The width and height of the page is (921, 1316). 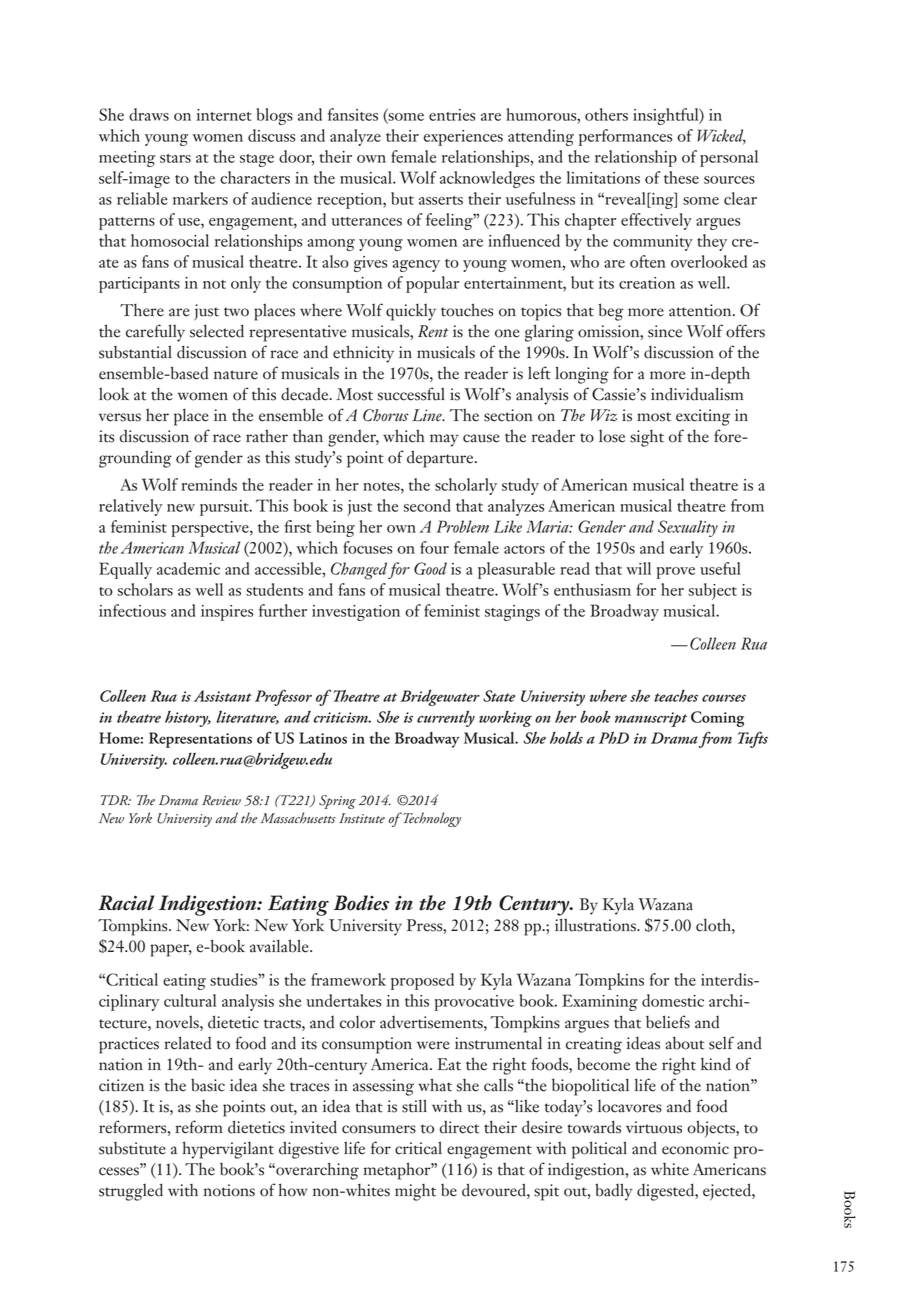 What do you see at coordinates (673, 1000) in the page?
I see `domestic` at bounding box center [673, 1000].
